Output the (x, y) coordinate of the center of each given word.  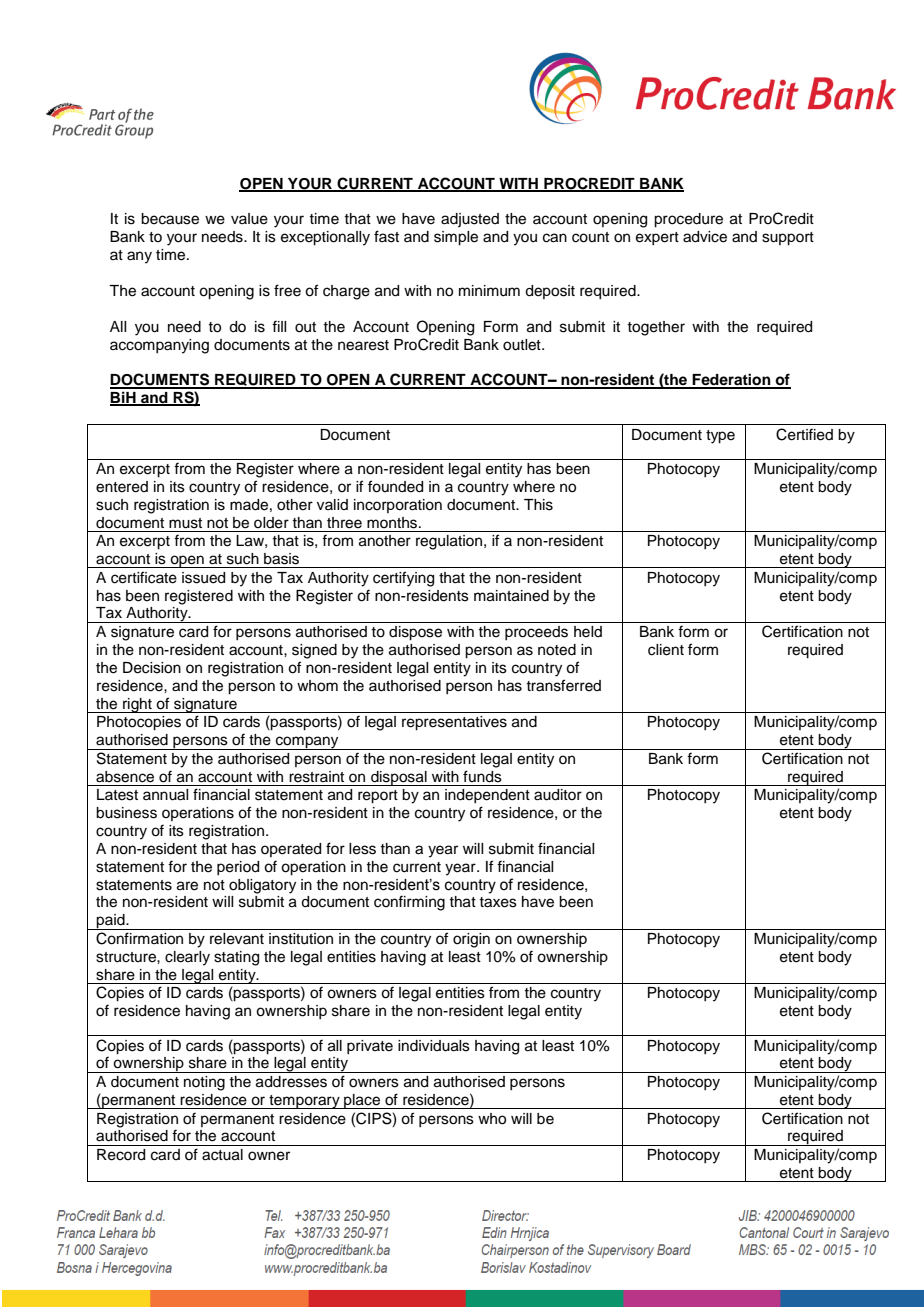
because (170, 219)
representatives (454, 723)
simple (456, 238)
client (666, 650)
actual (222, 1155)
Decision (152, 668)
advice (705, 237)
